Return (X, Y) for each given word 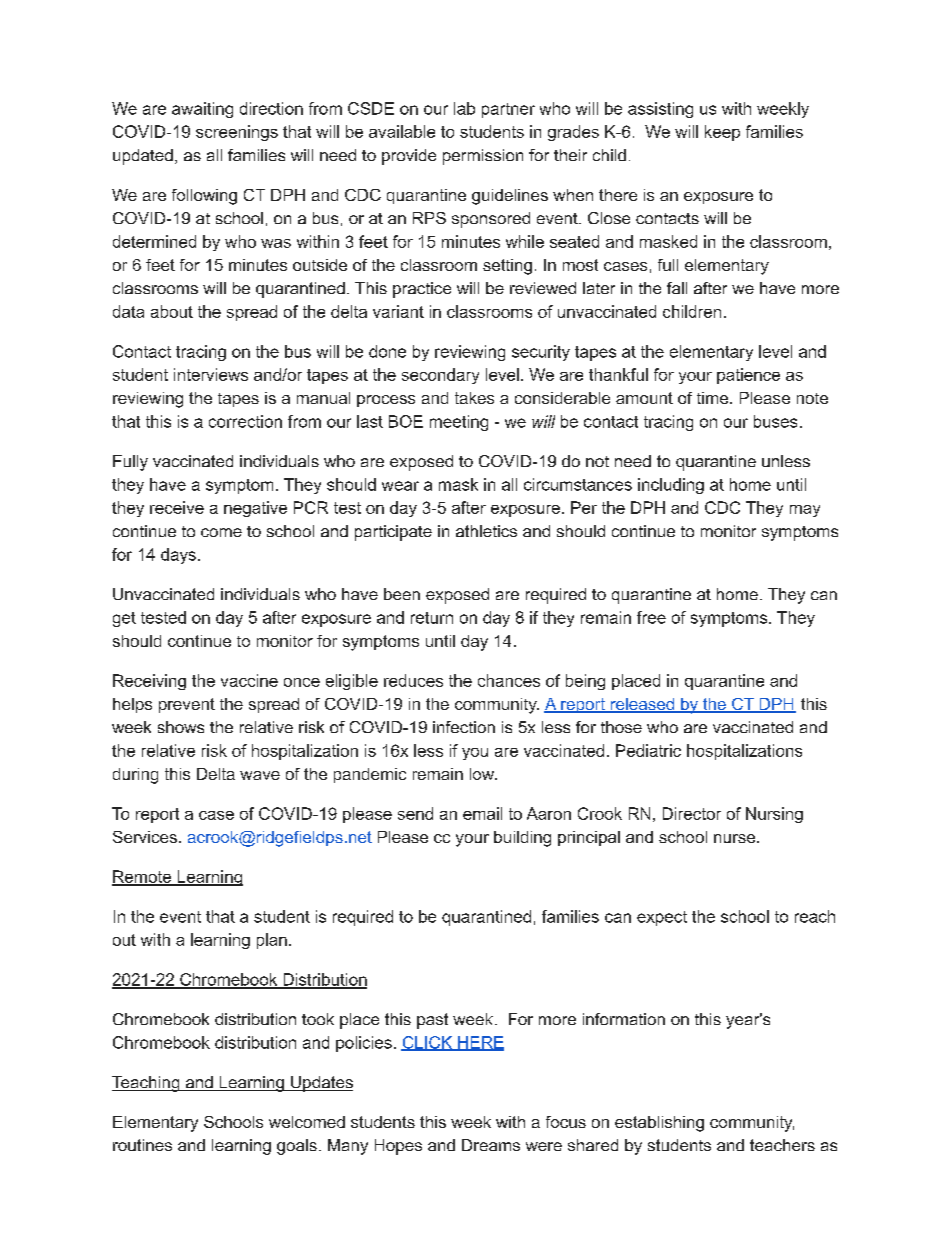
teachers (782, 1145)
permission (483, 157)
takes (474, 398)
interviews (211, 374)
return (432, 618)
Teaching (147, 1084)
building (522, 839)
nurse (734, 838)
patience (748, 376)
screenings (237, 133)
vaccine (249, 680)
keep (722, 133)
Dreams (491, 1145)
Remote (143, 877)
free (651, 617)
